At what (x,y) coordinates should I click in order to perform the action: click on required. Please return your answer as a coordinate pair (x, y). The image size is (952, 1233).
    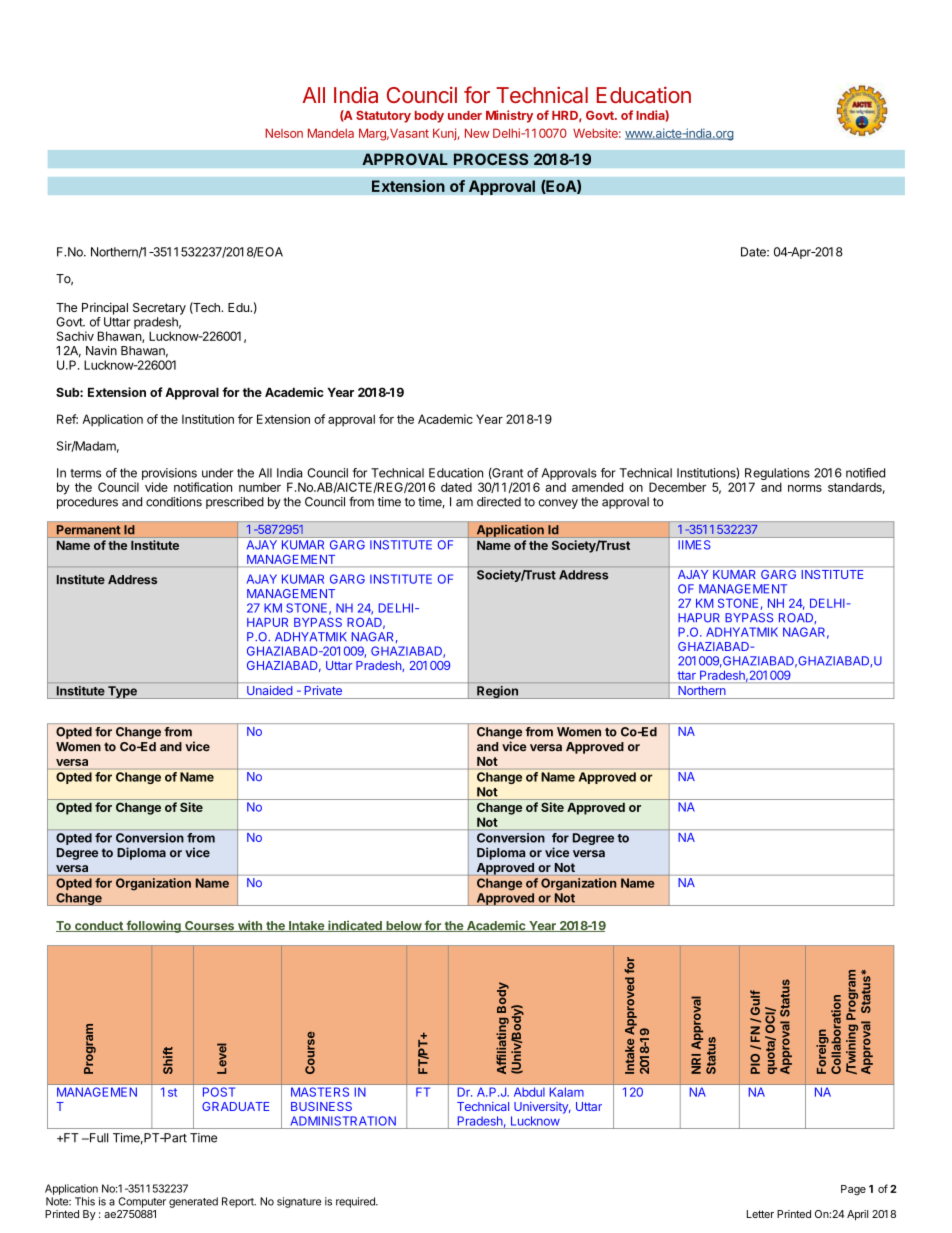
    Looking at the image, I should click on (356, 1202).
